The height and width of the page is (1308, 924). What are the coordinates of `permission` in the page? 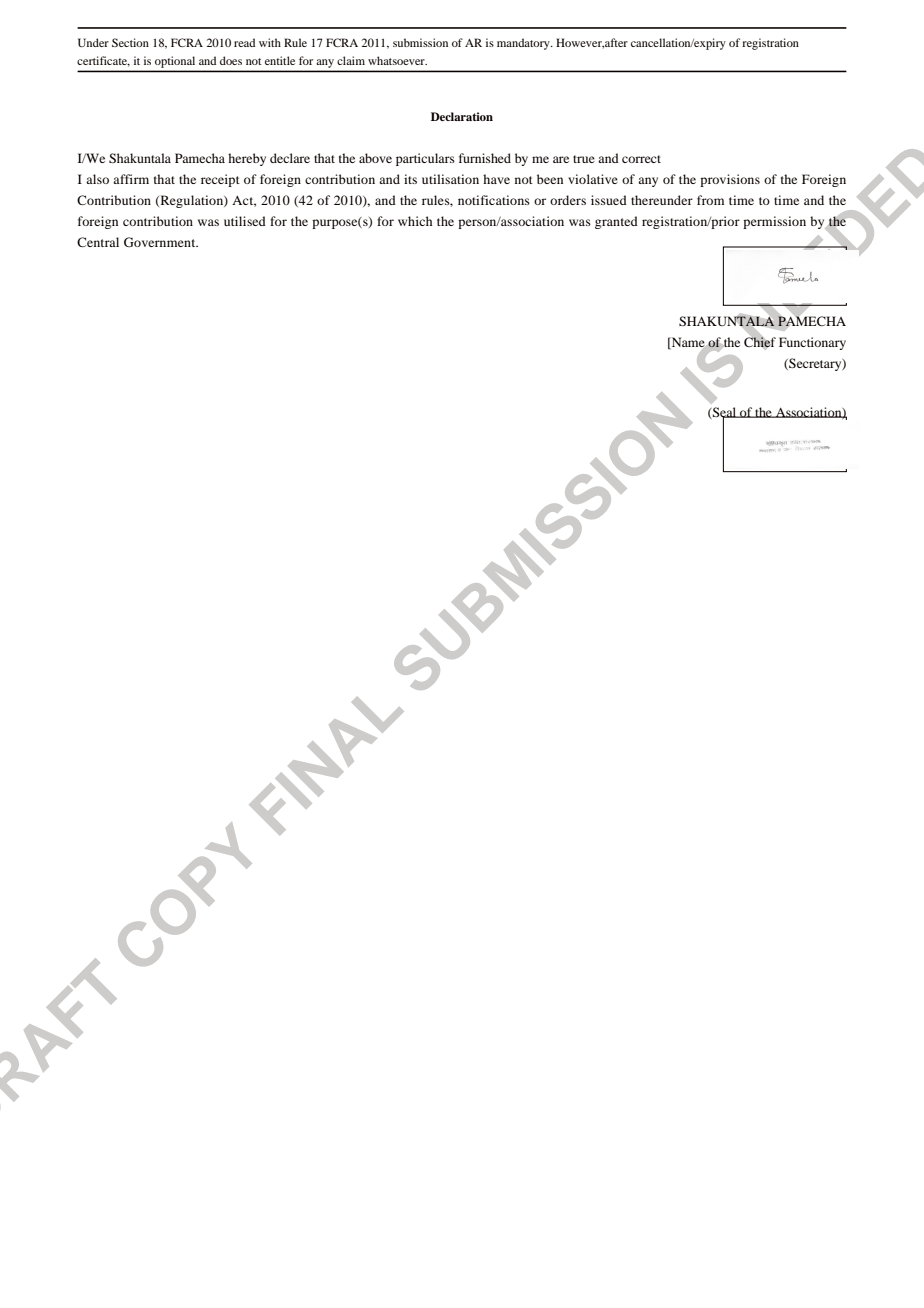 It's located at (774, 222).
